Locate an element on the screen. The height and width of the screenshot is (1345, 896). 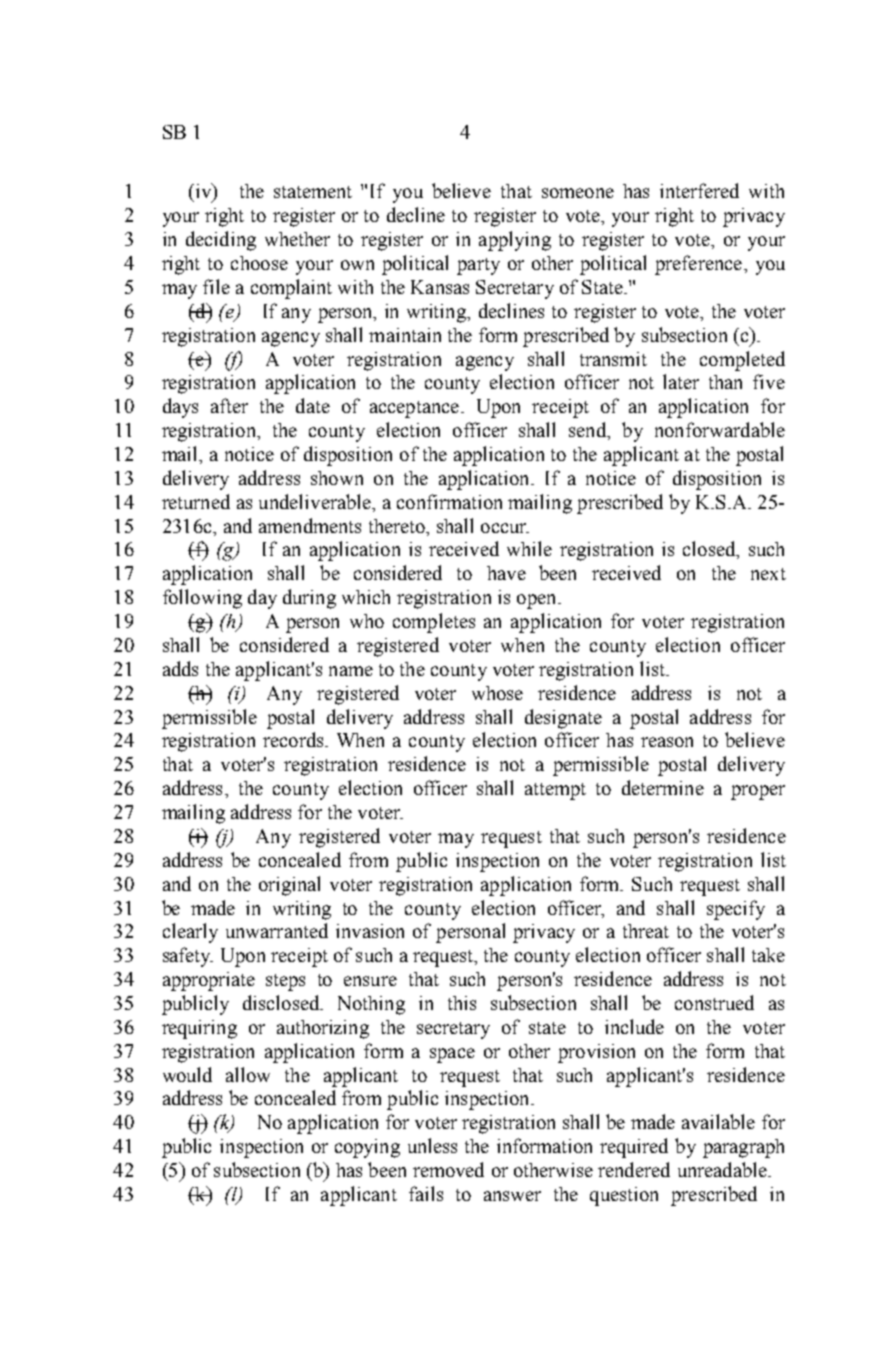
deciding is located at coordinates (221, 241).
